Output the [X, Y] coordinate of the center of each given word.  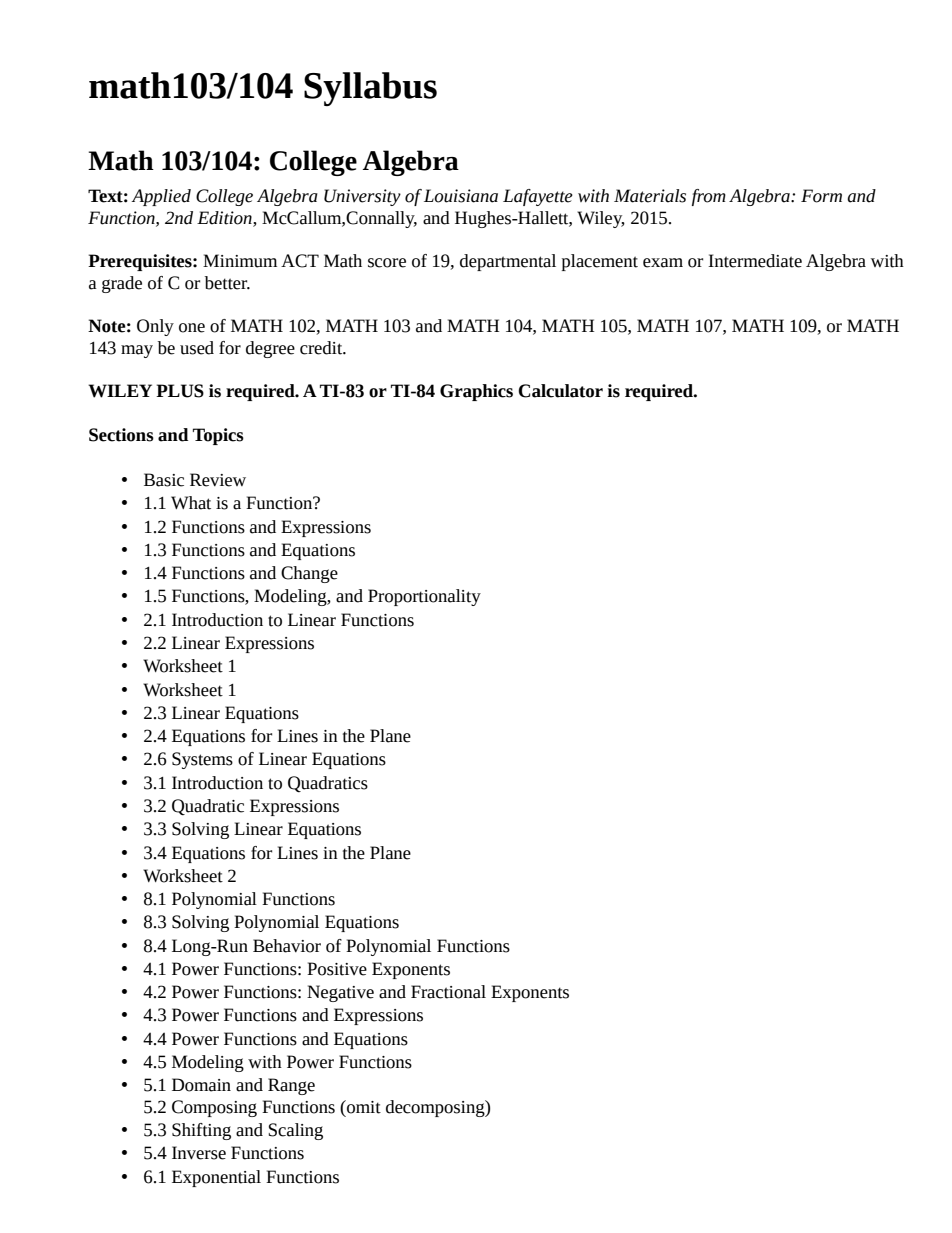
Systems [202, 760]
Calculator [560, 391]
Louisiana [461, 196]
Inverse [199, 1153]
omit [363, 1107]
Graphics [476, 392]
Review [218, 480]
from [709, 197]
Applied [161, 197]
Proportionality [424, 597]
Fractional [448, 992]
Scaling [295, 1131]
